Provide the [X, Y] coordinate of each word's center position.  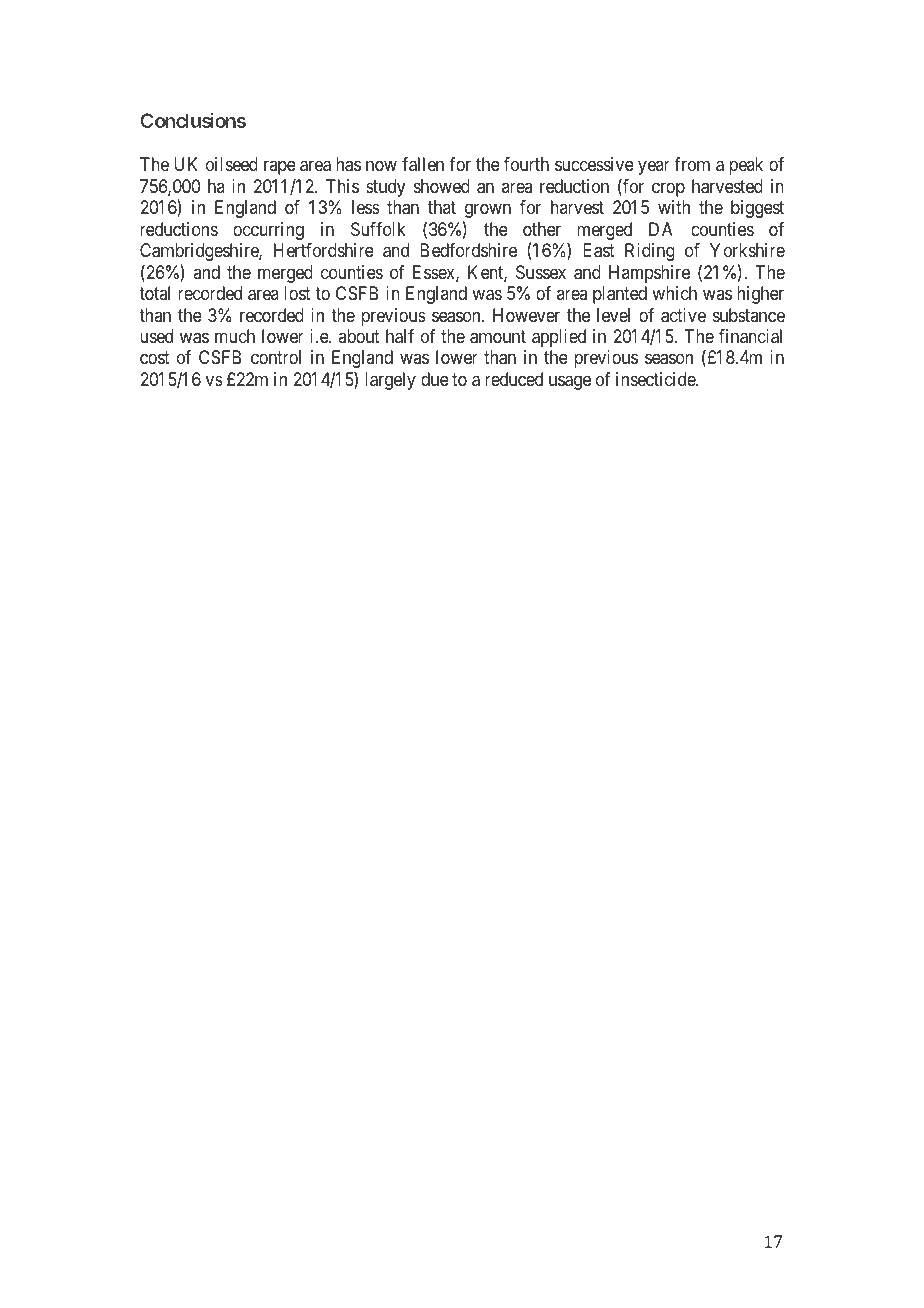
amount [498, 337]
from [692, 164]
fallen [423, 164]
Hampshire [649, 274]
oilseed [232, 164]
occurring [268, 231]
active [683, 315]
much [235, 336]
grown [488, 211]
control [276, 357]
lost [297, 293]
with [674, 207]
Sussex [541, 272]
